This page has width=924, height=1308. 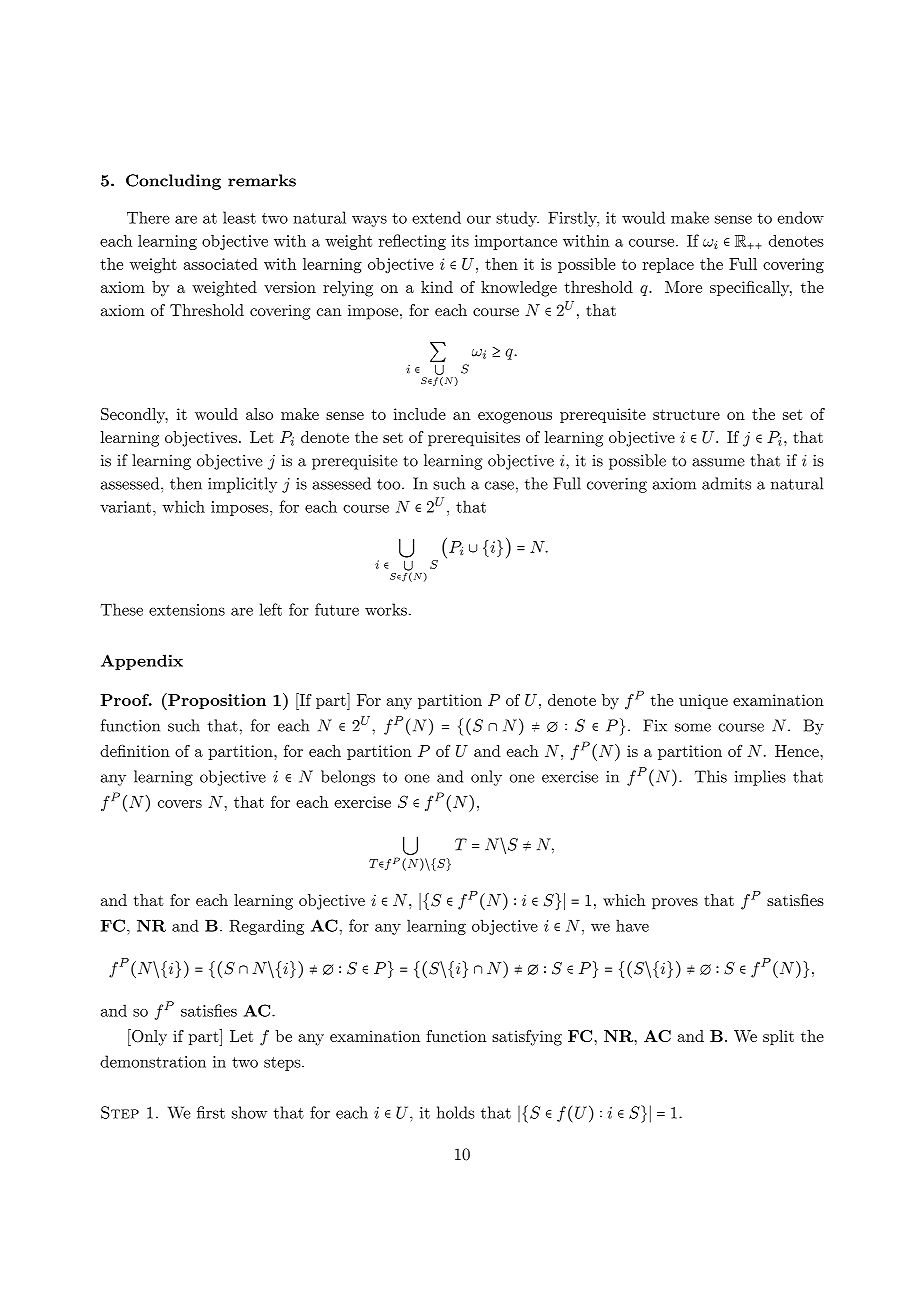 What do you see at coordinates (800, 217) in the page?
I see `endow` at bounding box center [800, 217].
